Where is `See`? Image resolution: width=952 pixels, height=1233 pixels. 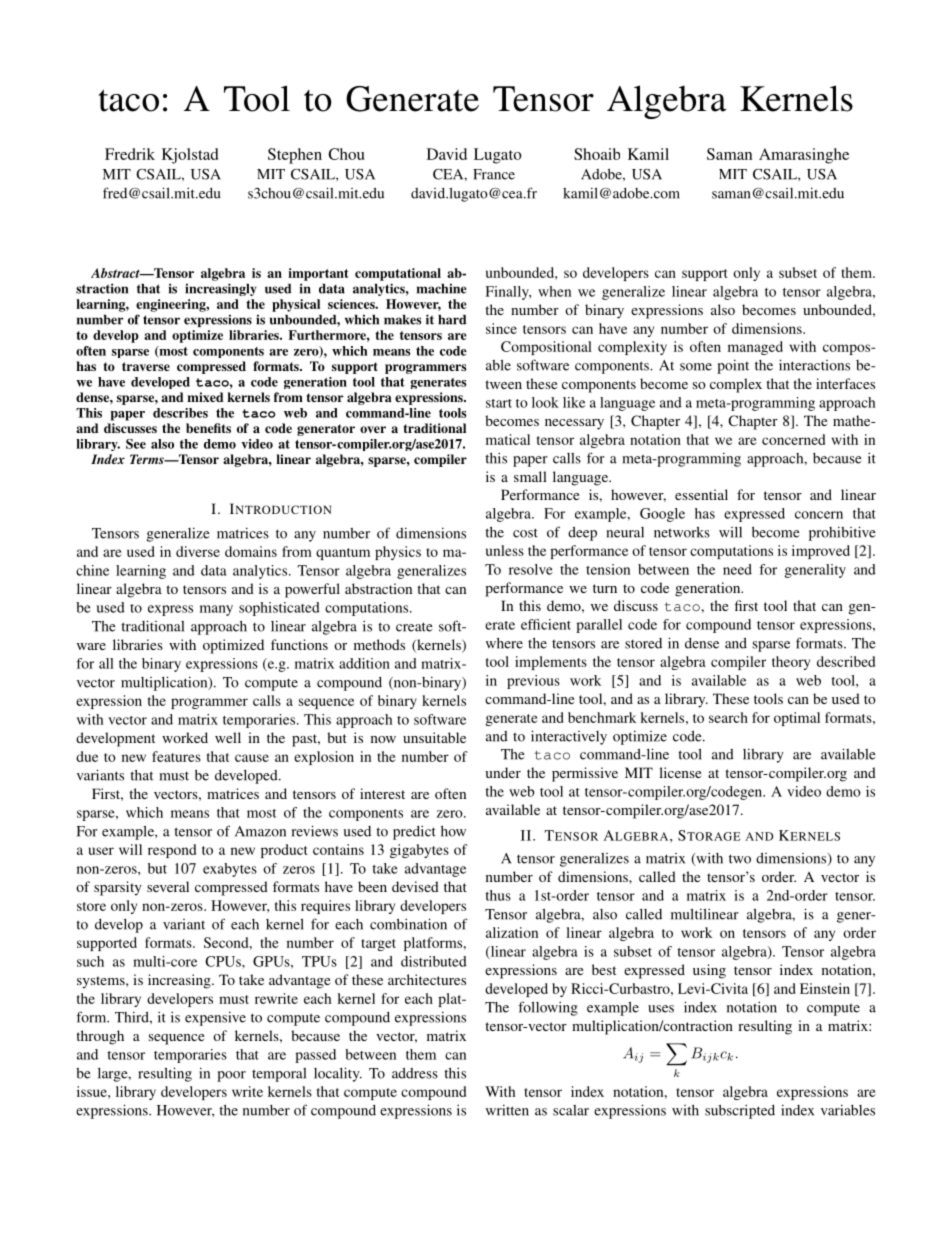 See is located at coordinates (136, 444).
